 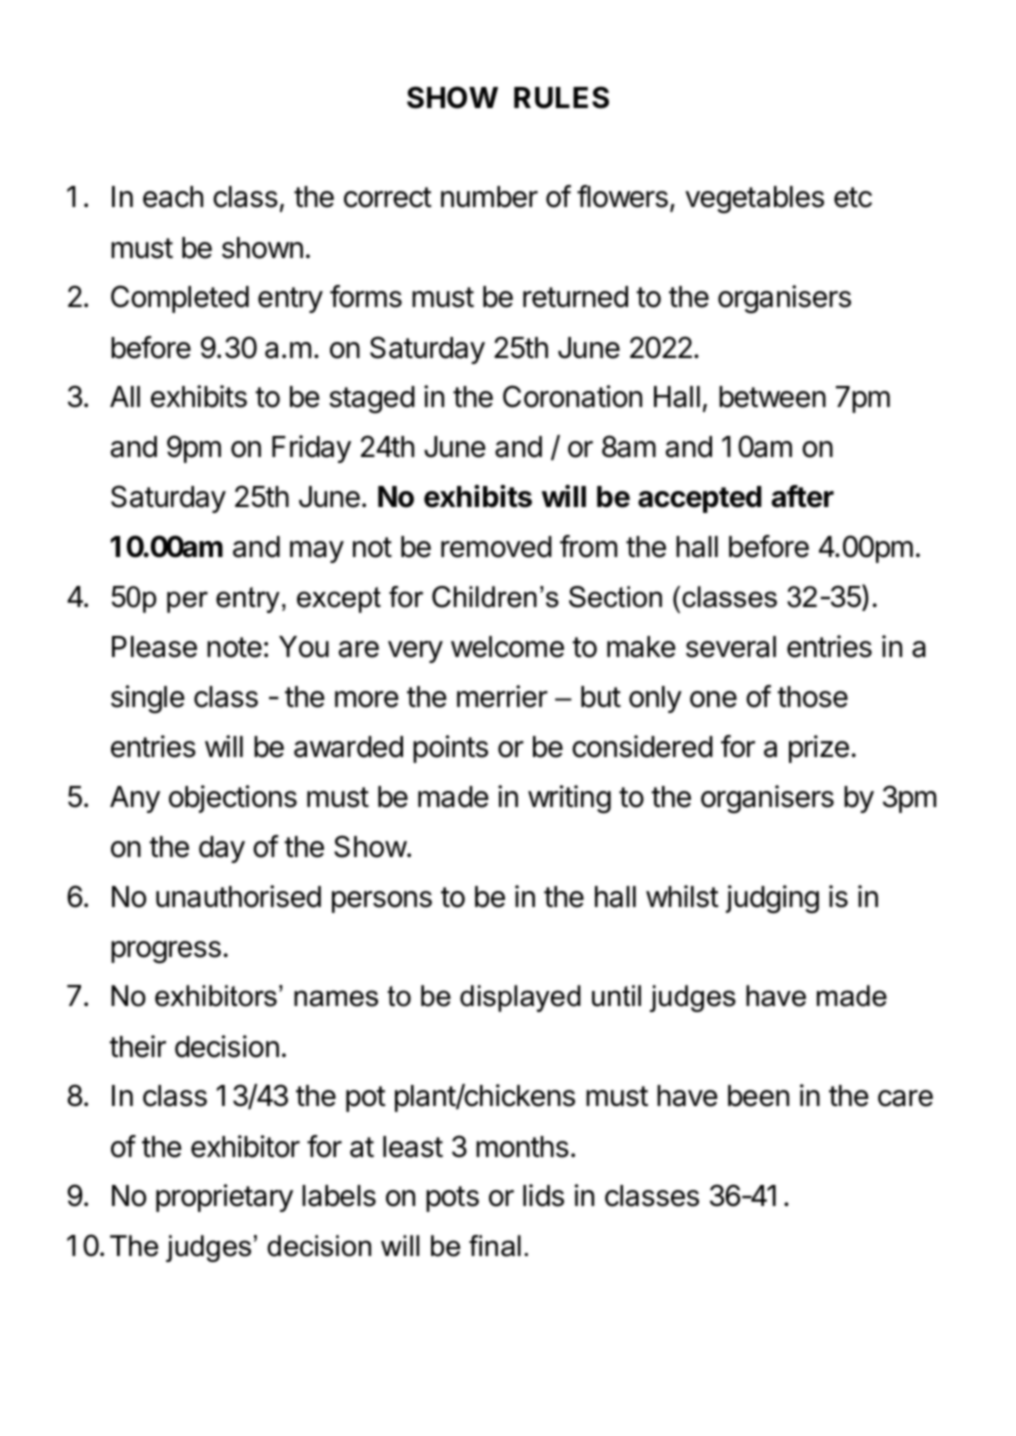 What do you see at coordinates (812, 697) in the screenshot?
I see `those` at bounding box center [812, 697].
